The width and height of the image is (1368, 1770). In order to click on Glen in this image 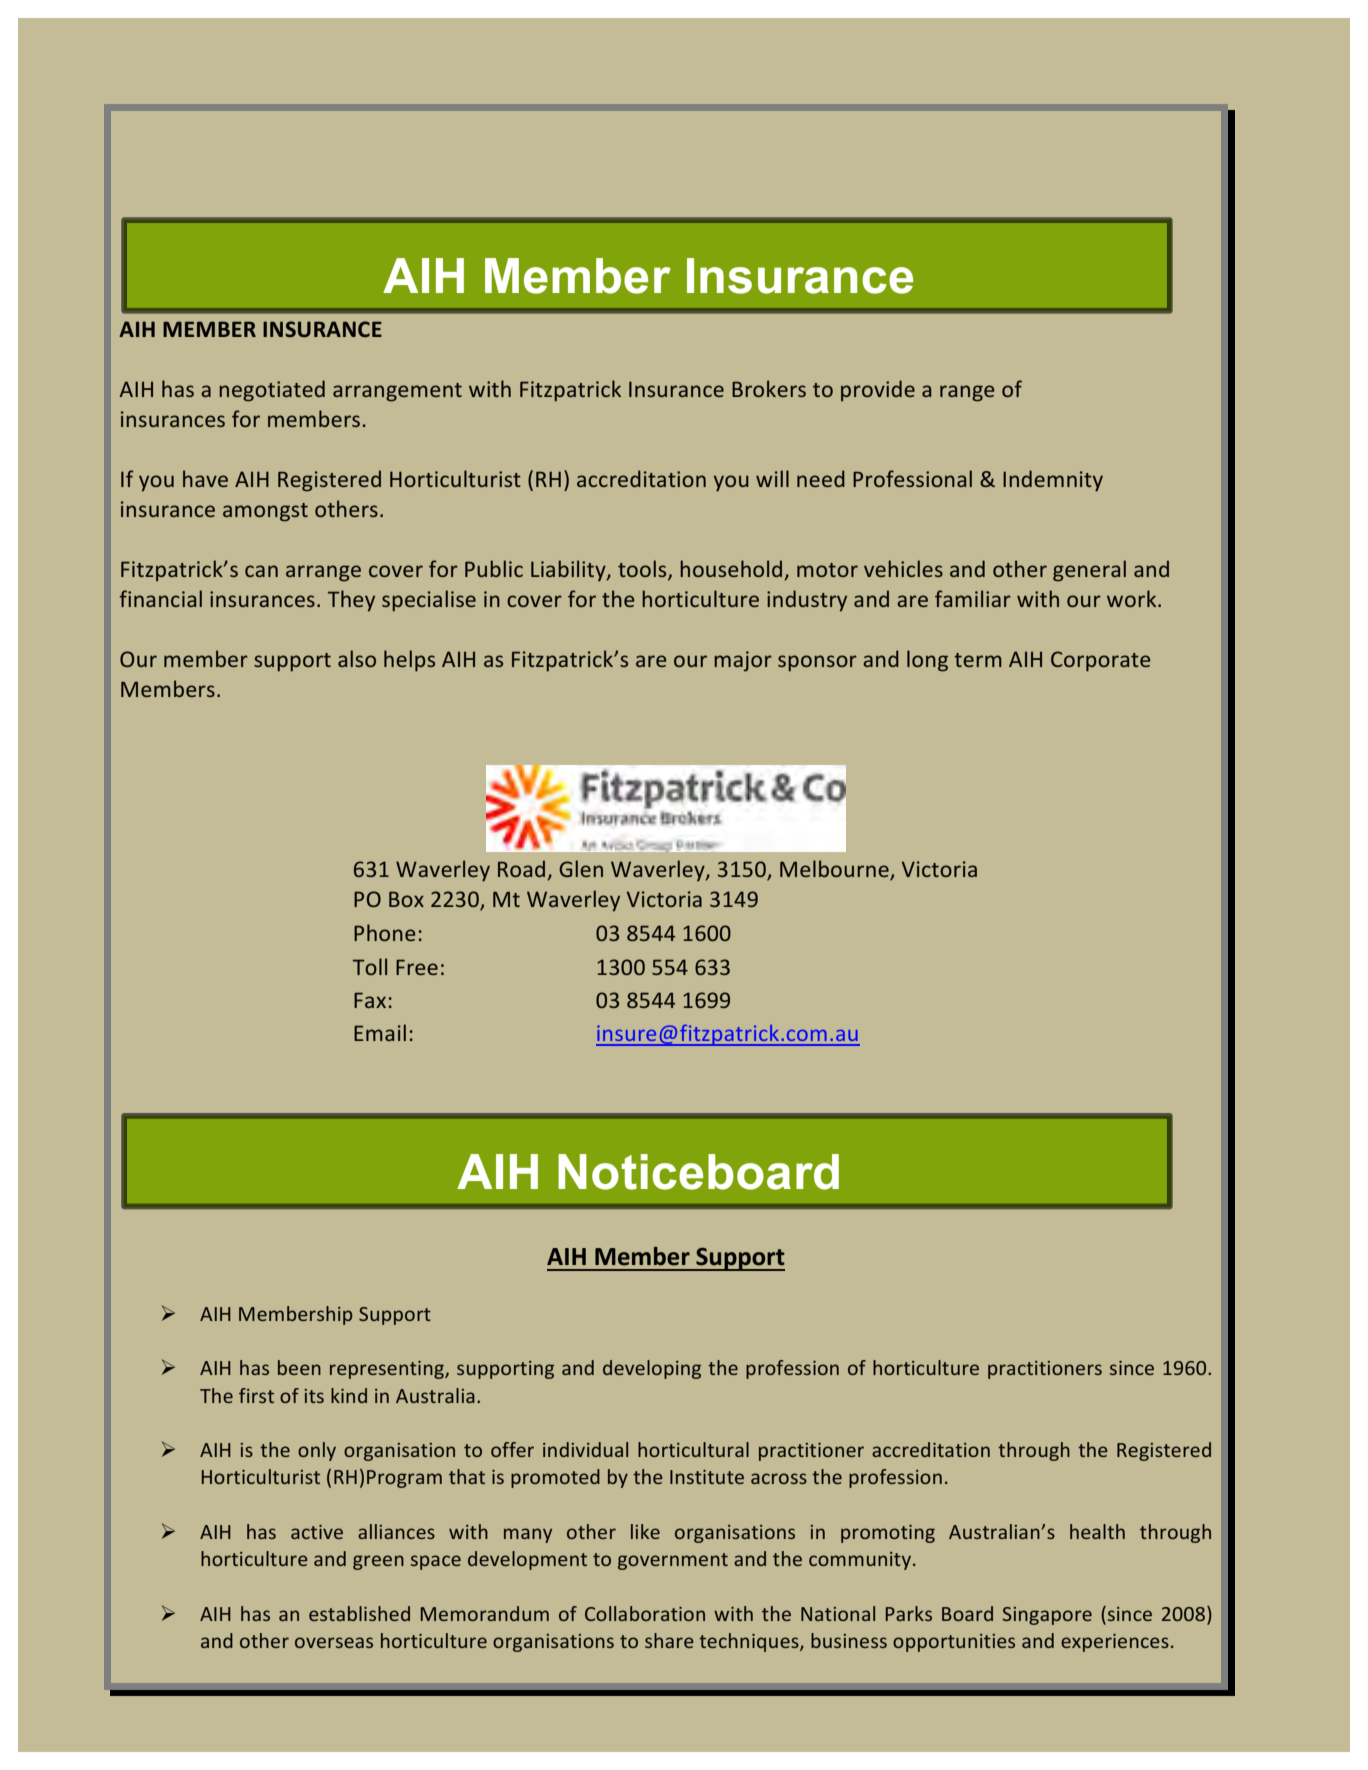, I will do `click(581, 868)`.
